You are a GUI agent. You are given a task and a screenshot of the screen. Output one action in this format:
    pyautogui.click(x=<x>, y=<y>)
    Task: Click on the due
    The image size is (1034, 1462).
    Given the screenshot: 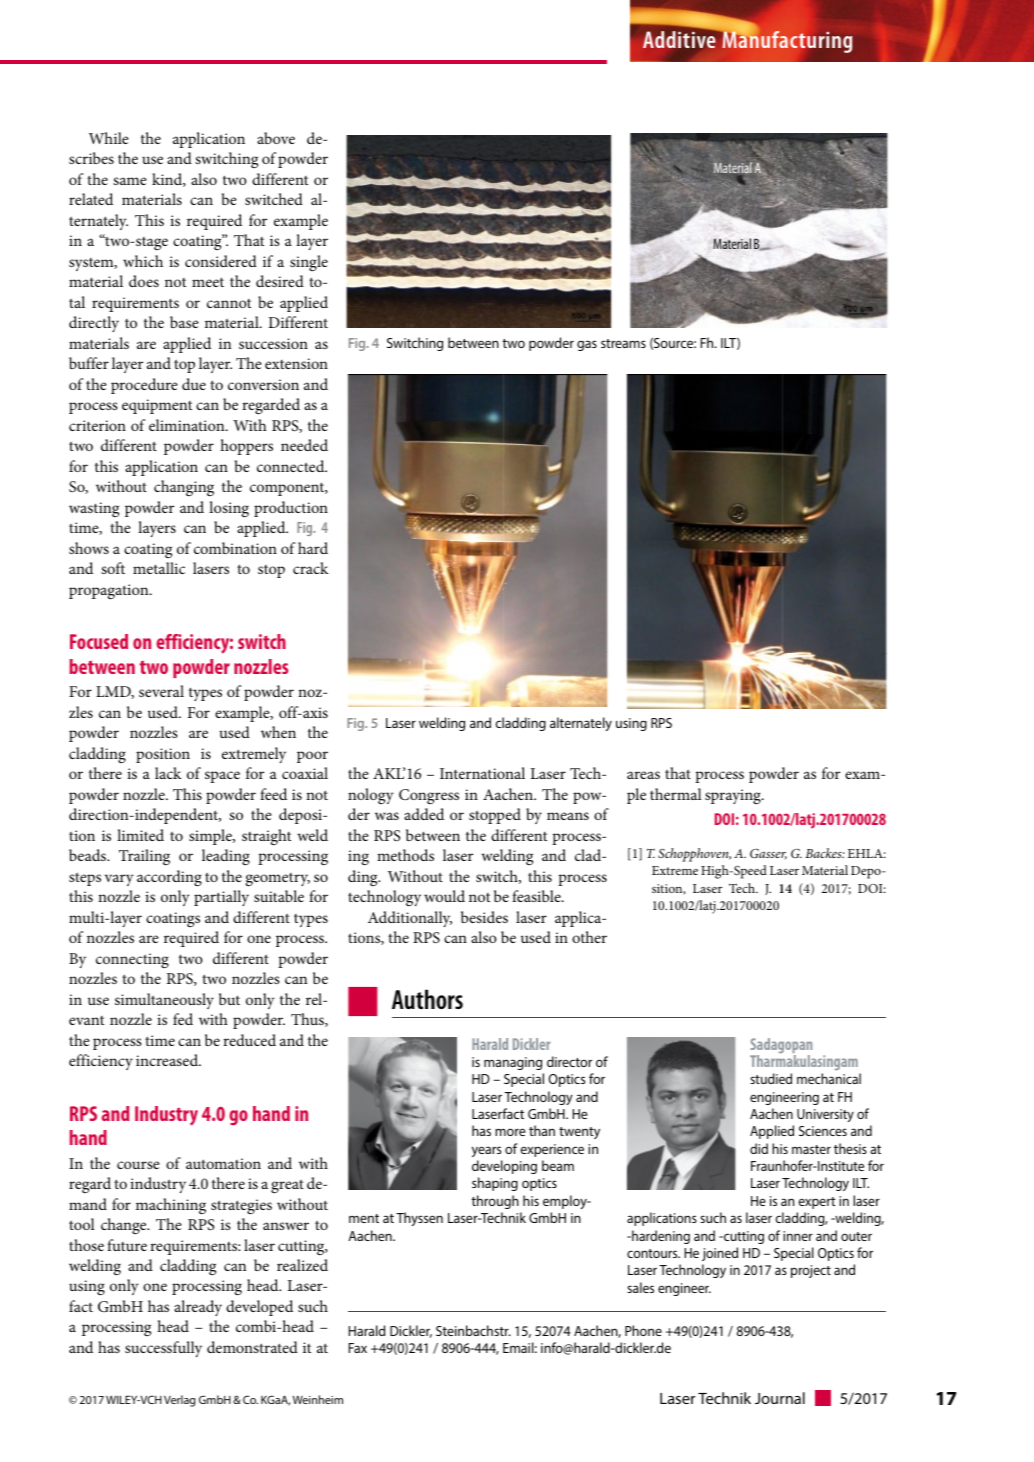 What is the action you would take?
    pyautogui.click(x=194, y=384)
